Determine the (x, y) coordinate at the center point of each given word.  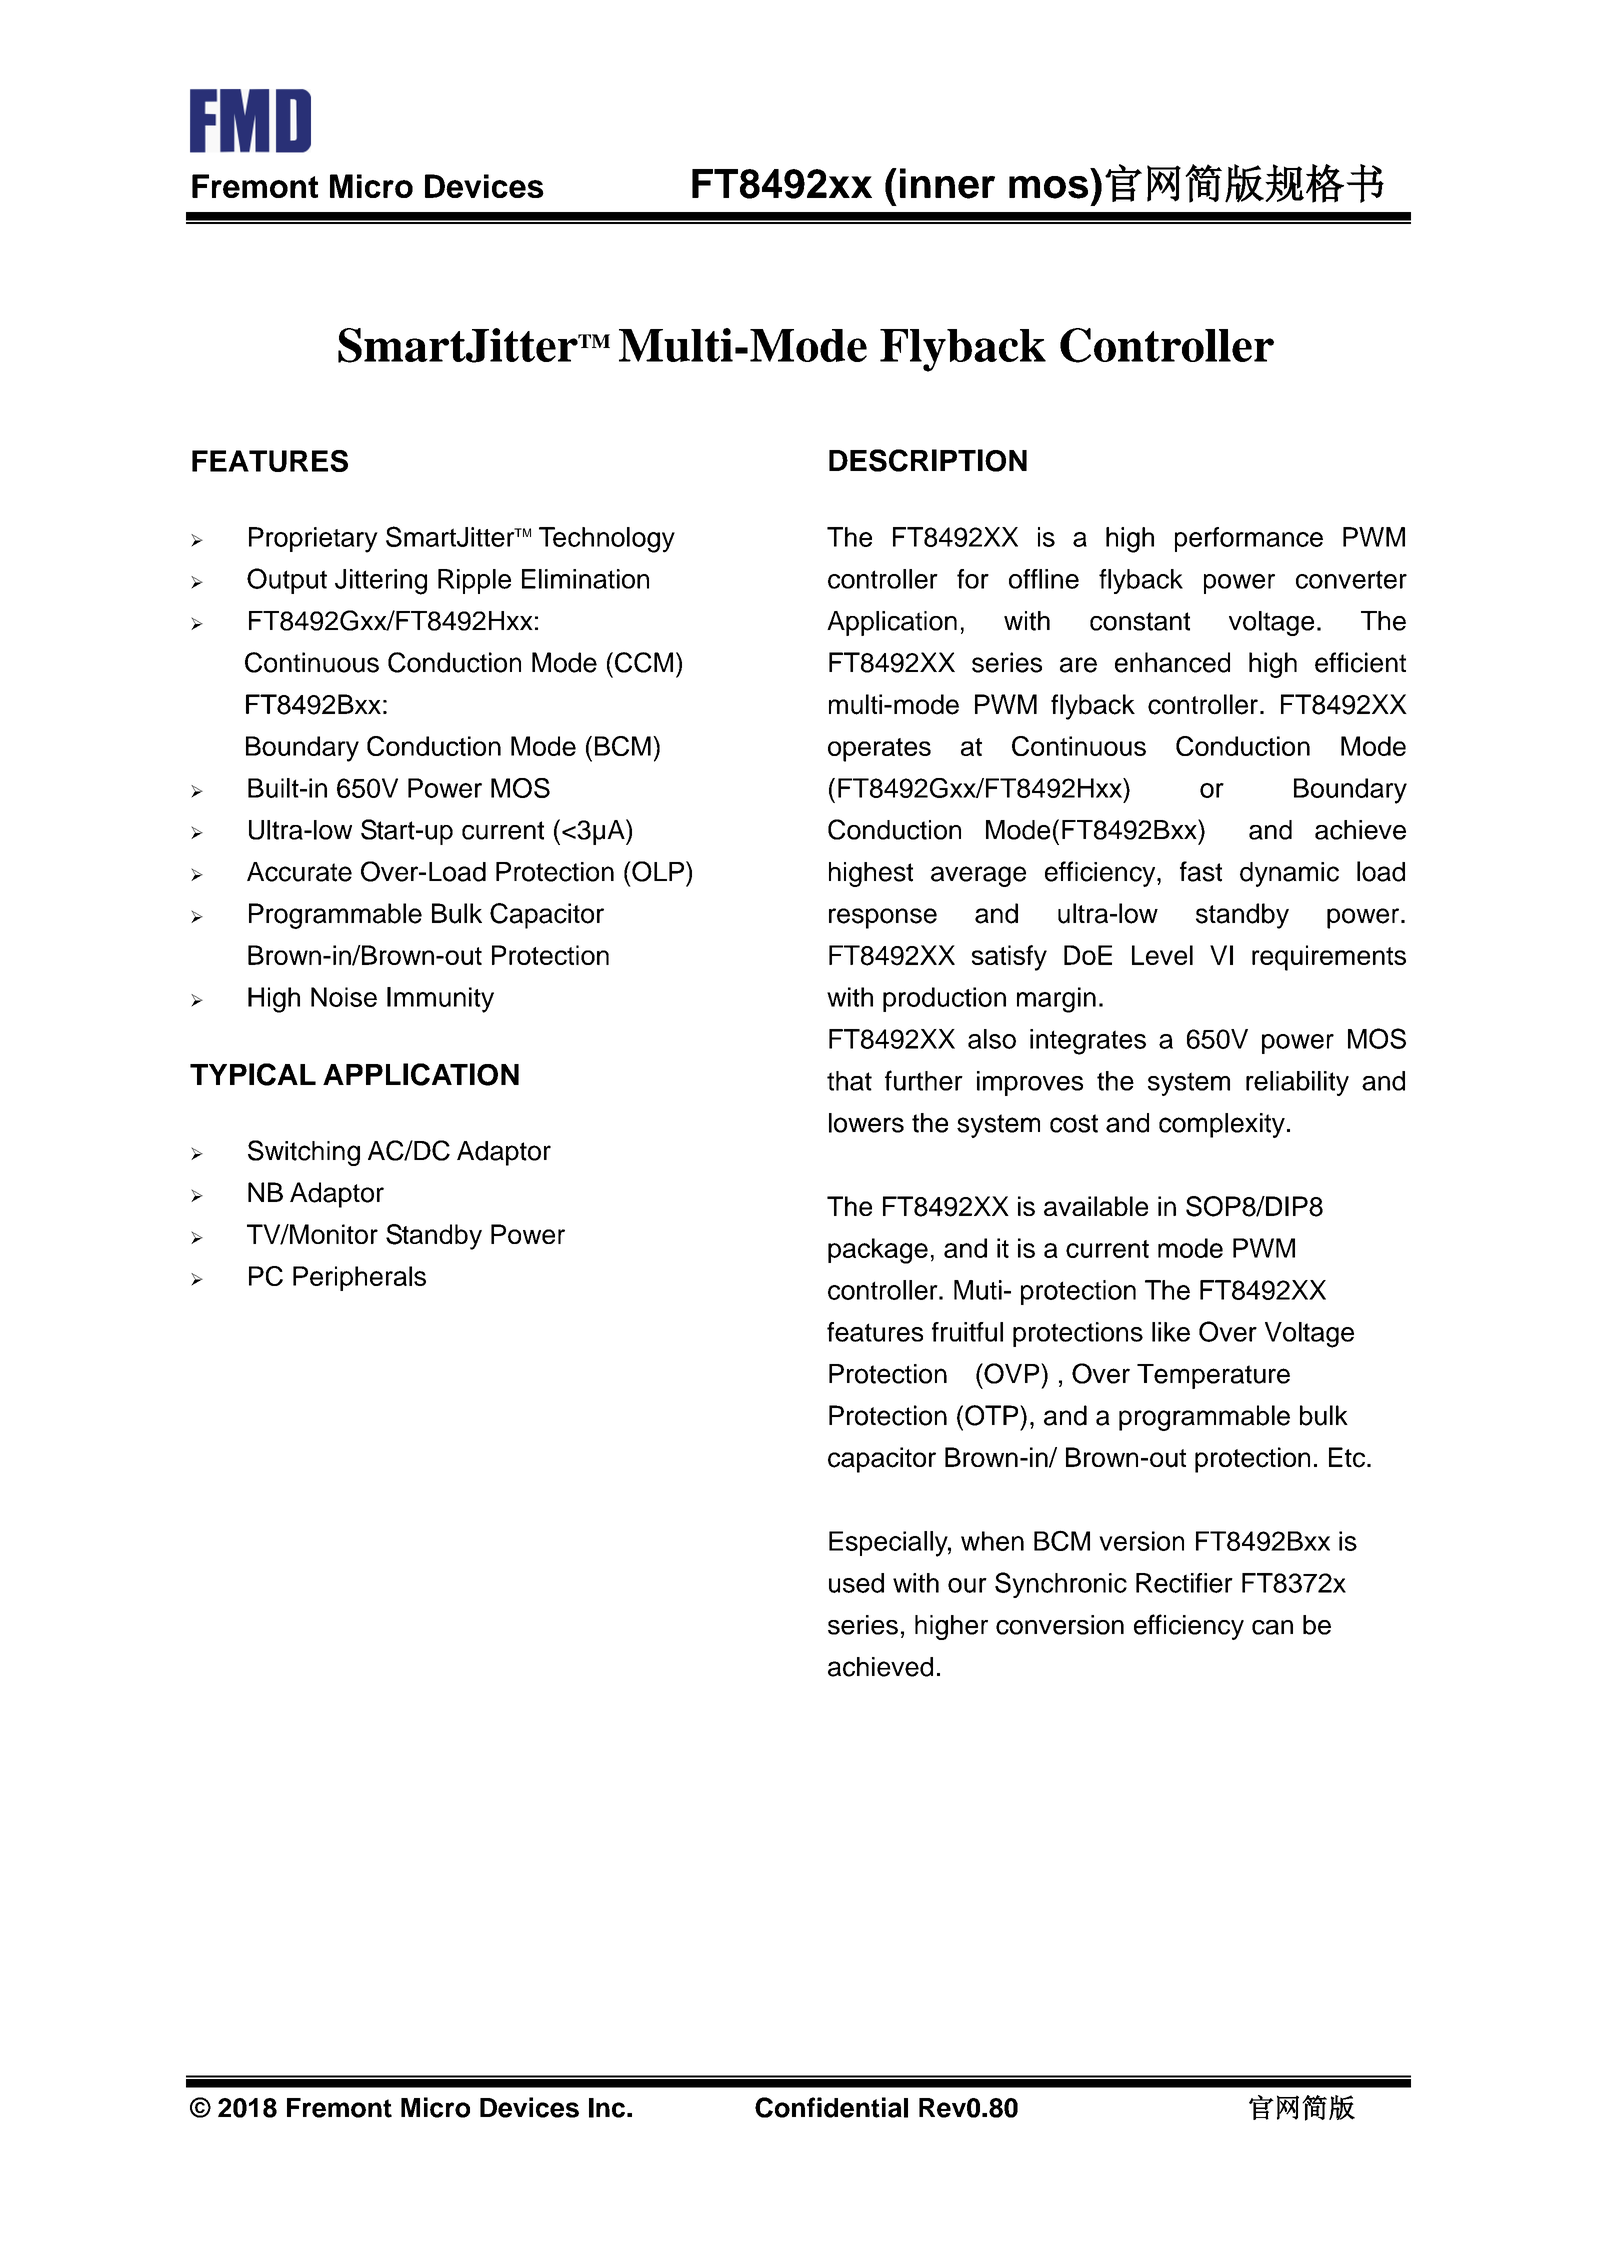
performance (1249, 539)
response (883, 918)
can (1272, 1627)
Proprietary (313, 540)
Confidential (831, 2107)
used (856, 1583)
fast (1201, 871)
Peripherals (359, 1278)
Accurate (299, 872)
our (967, 1585)
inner (947, 183)
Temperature (1213, 1376)
